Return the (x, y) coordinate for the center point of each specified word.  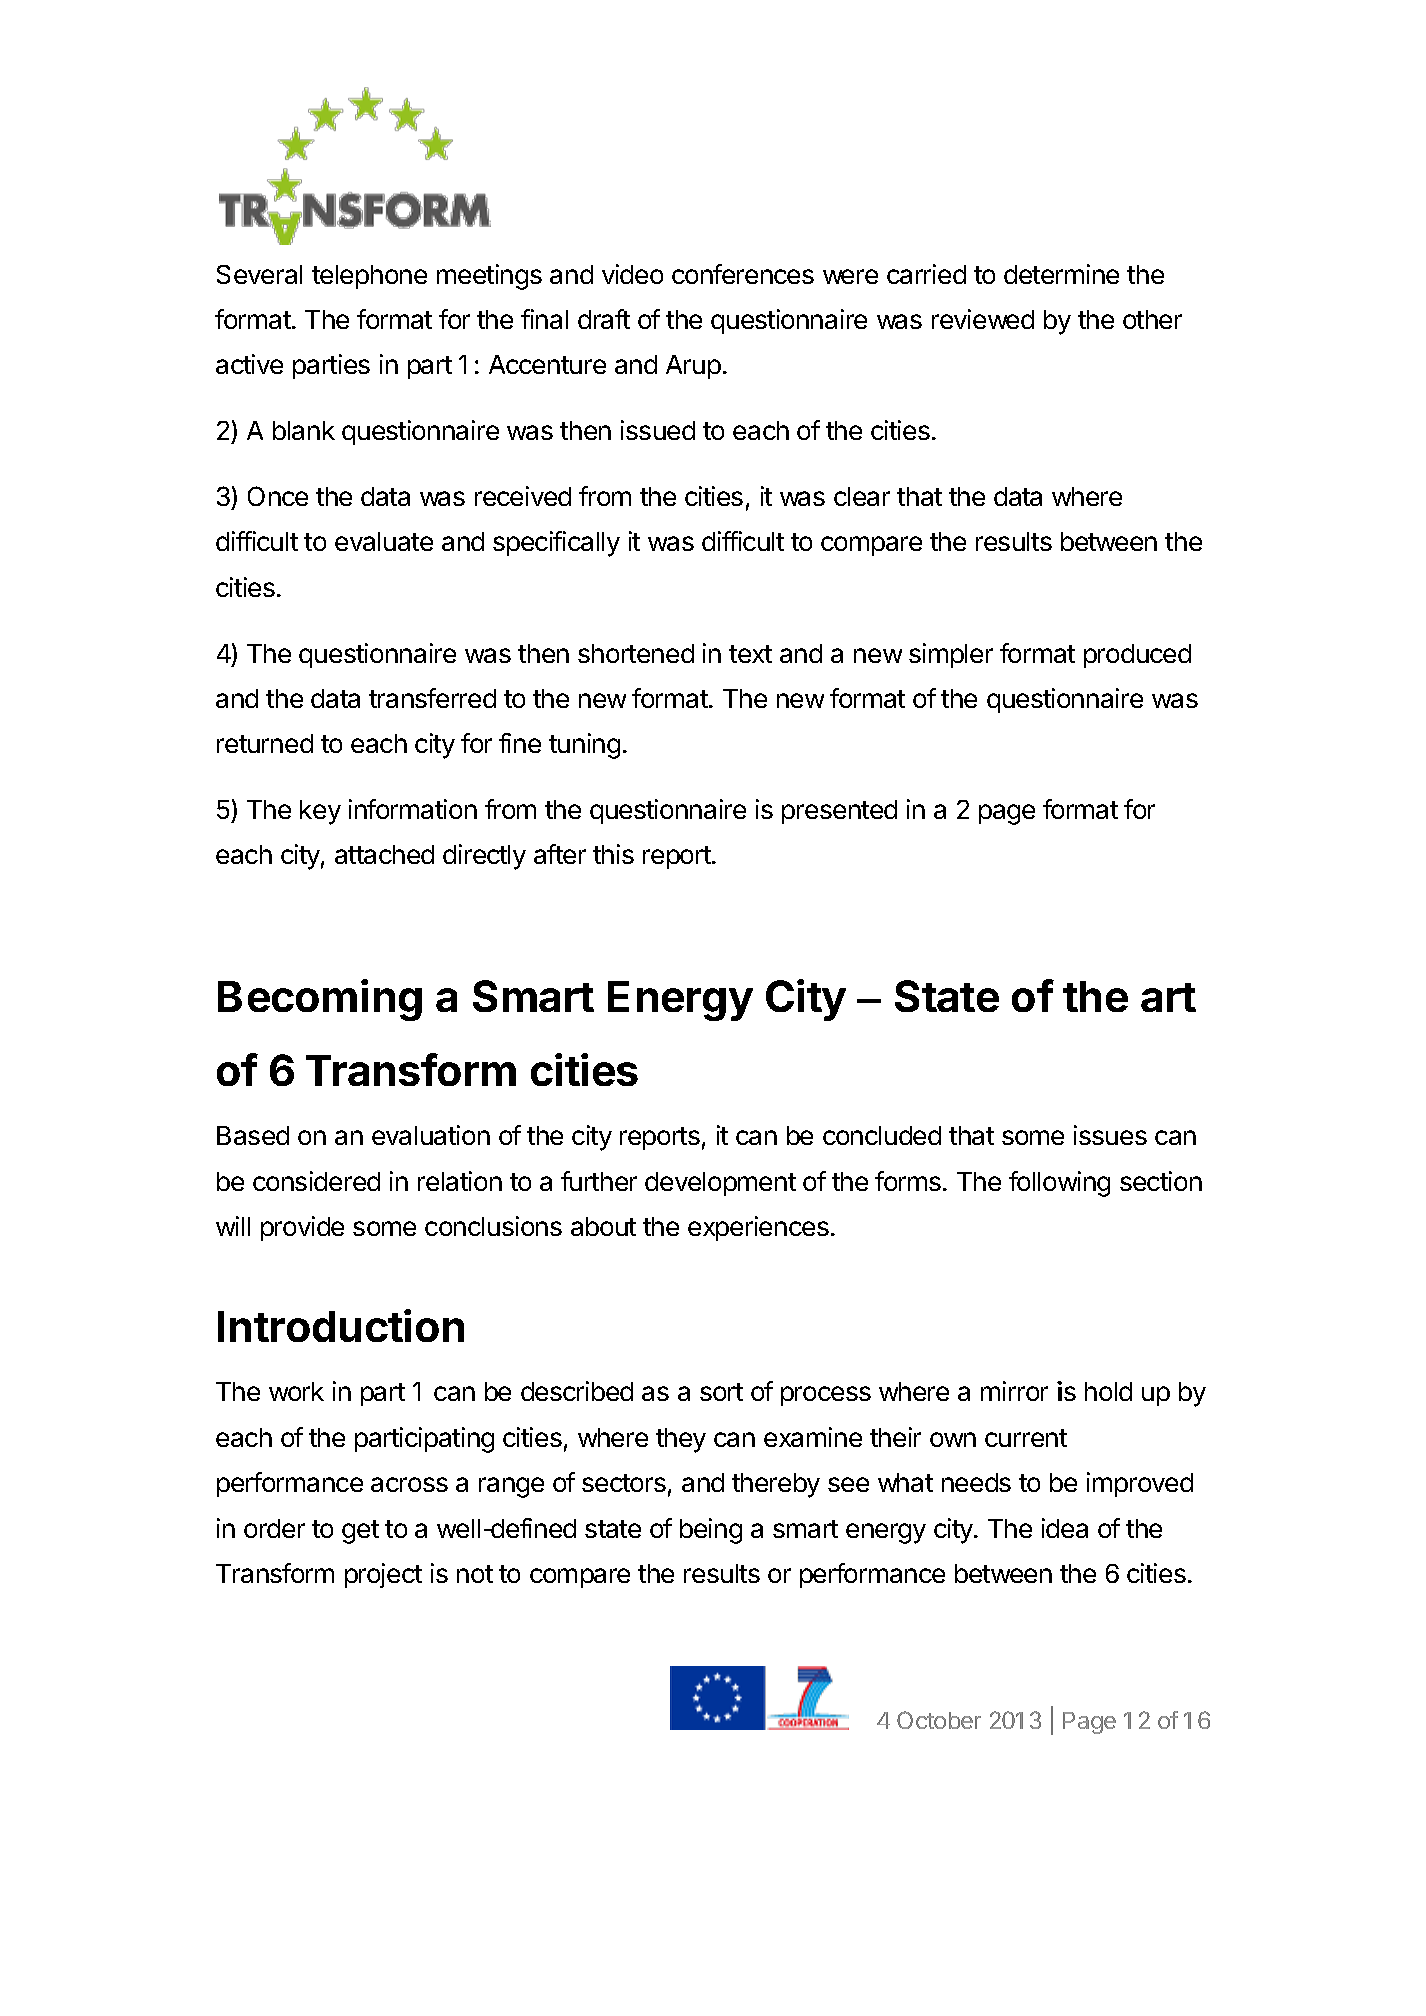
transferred (432, 698)
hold (1108, 1391)
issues (1110, 1135)
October (939, 1720)
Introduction (341, 1325)
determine (1061, 274)
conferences (743, 274)
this (613, 854)
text (750, 654)
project (383, 1575)
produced (1137, 656)
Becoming (320, 1000)
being (711, 1531)
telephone (369, 277)
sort (721, 1392)
